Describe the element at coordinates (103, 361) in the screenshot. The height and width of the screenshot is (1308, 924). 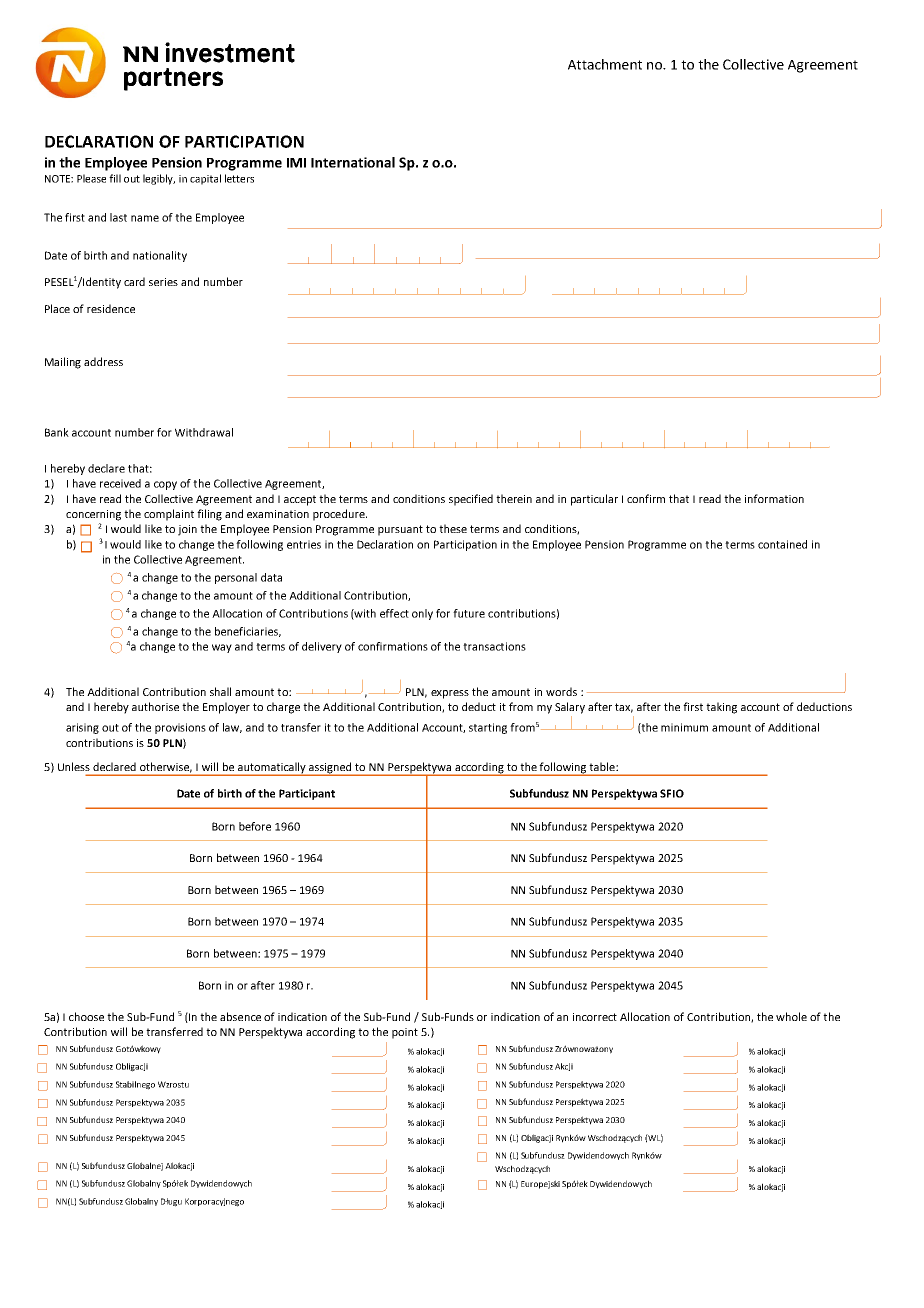
I see `address` at that location.
